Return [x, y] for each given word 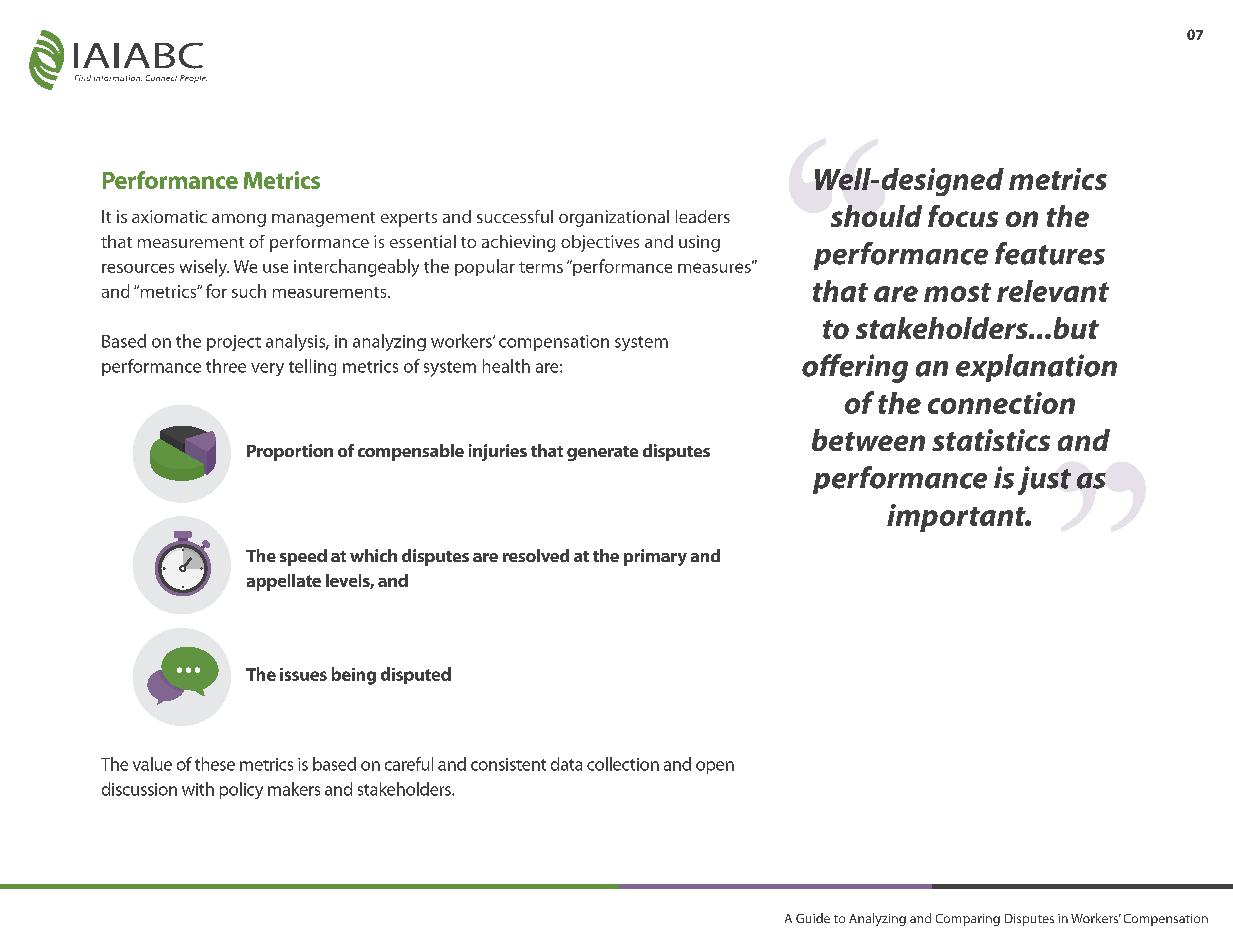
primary [655, 557]
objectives [600, 243]
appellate [284, 582]
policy [241, 790]
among [239, 220]
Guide [813, 918]
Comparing [968, 920]
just [1044, 480]
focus [963, 216]
